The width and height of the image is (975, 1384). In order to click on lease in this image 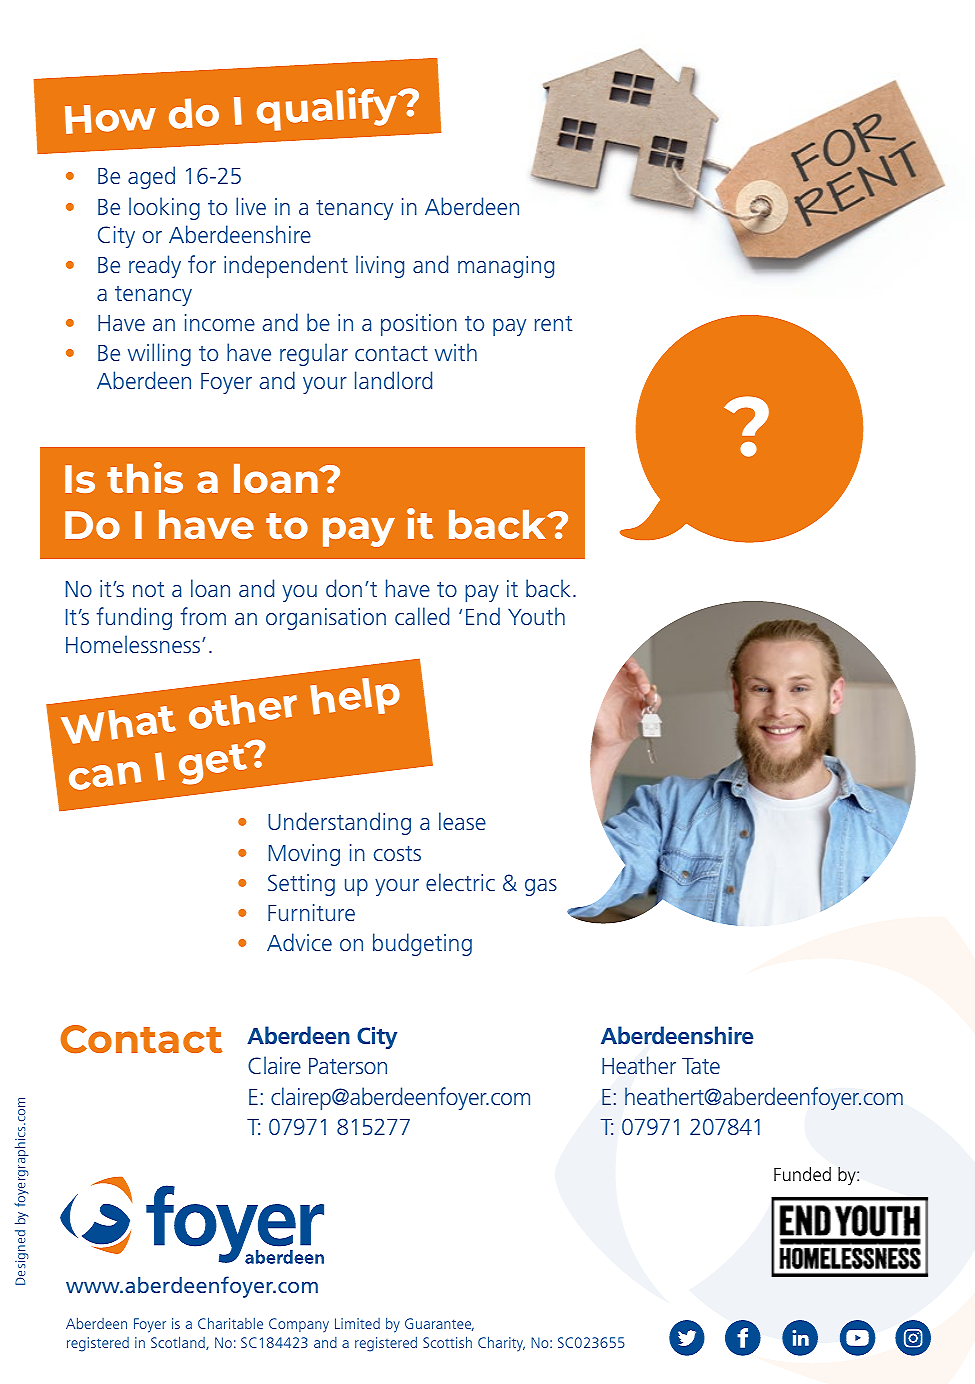, I will do `click(462, 821)`.
